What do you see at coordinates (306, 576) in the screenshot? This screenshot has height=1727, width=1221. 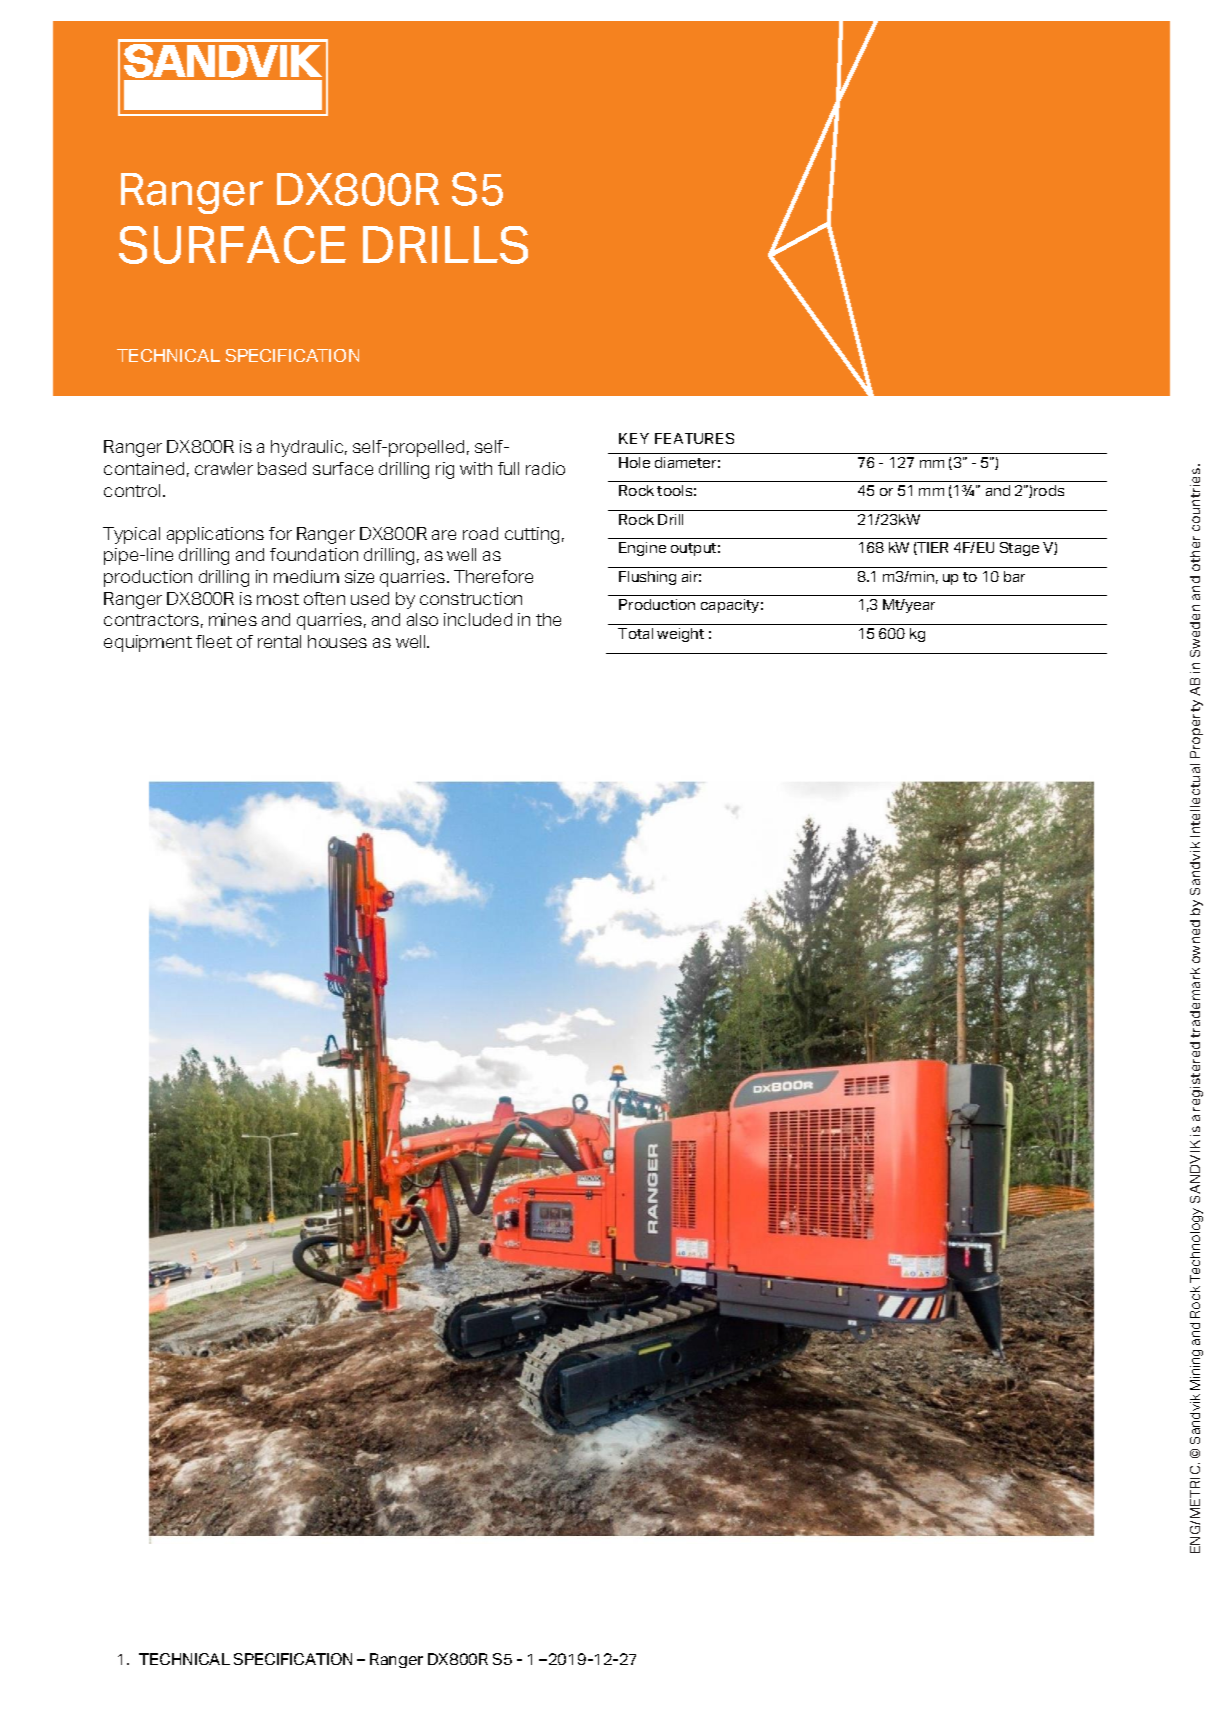 I see `medium` at bounding box center [306, 576].
